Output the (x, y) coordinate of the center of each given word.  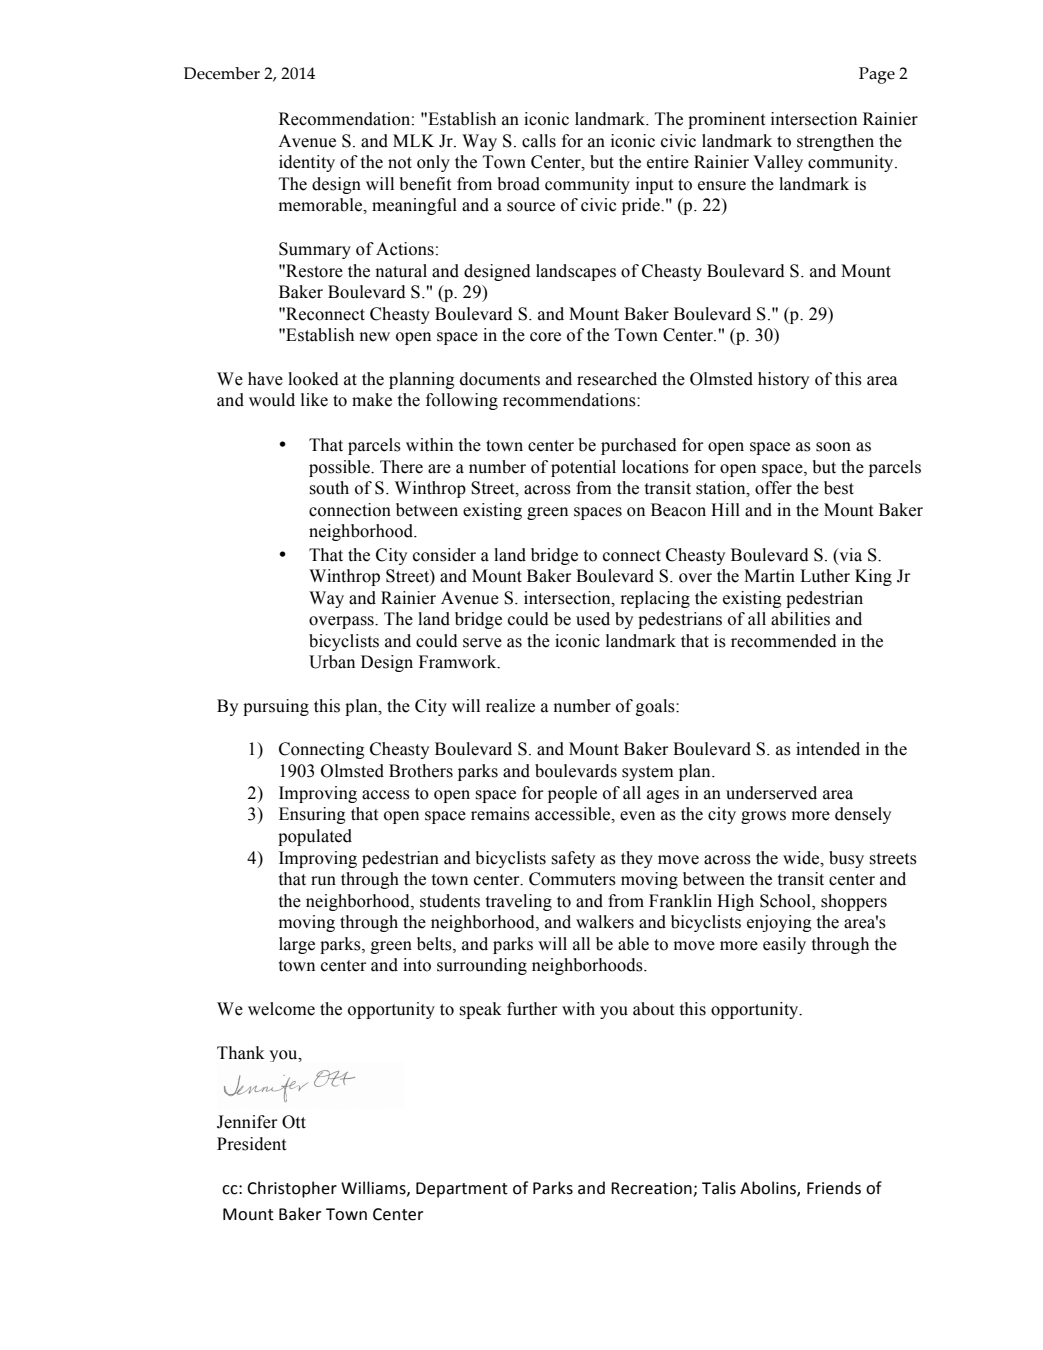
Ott (294, 1122)
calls (539, 141)
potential (583, 468)
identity (307, 163)
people (572, 794)
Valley (778, 163)
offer (773, 488)
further (532, 1009)
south (329, 488)
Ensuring (312, 815)
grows (763, 817)
